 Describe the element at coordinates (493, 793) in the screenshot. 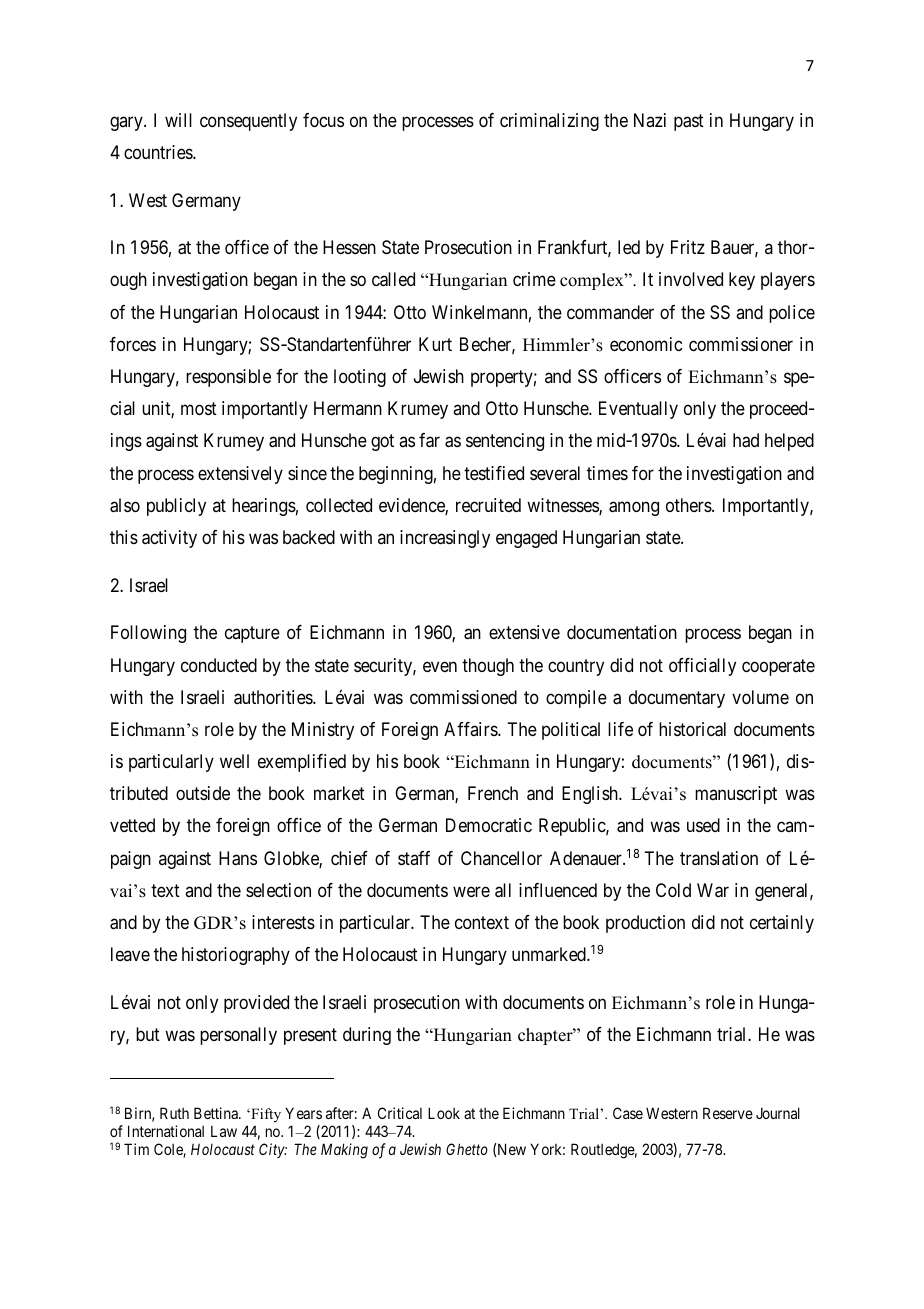

I see `French` at that location.
